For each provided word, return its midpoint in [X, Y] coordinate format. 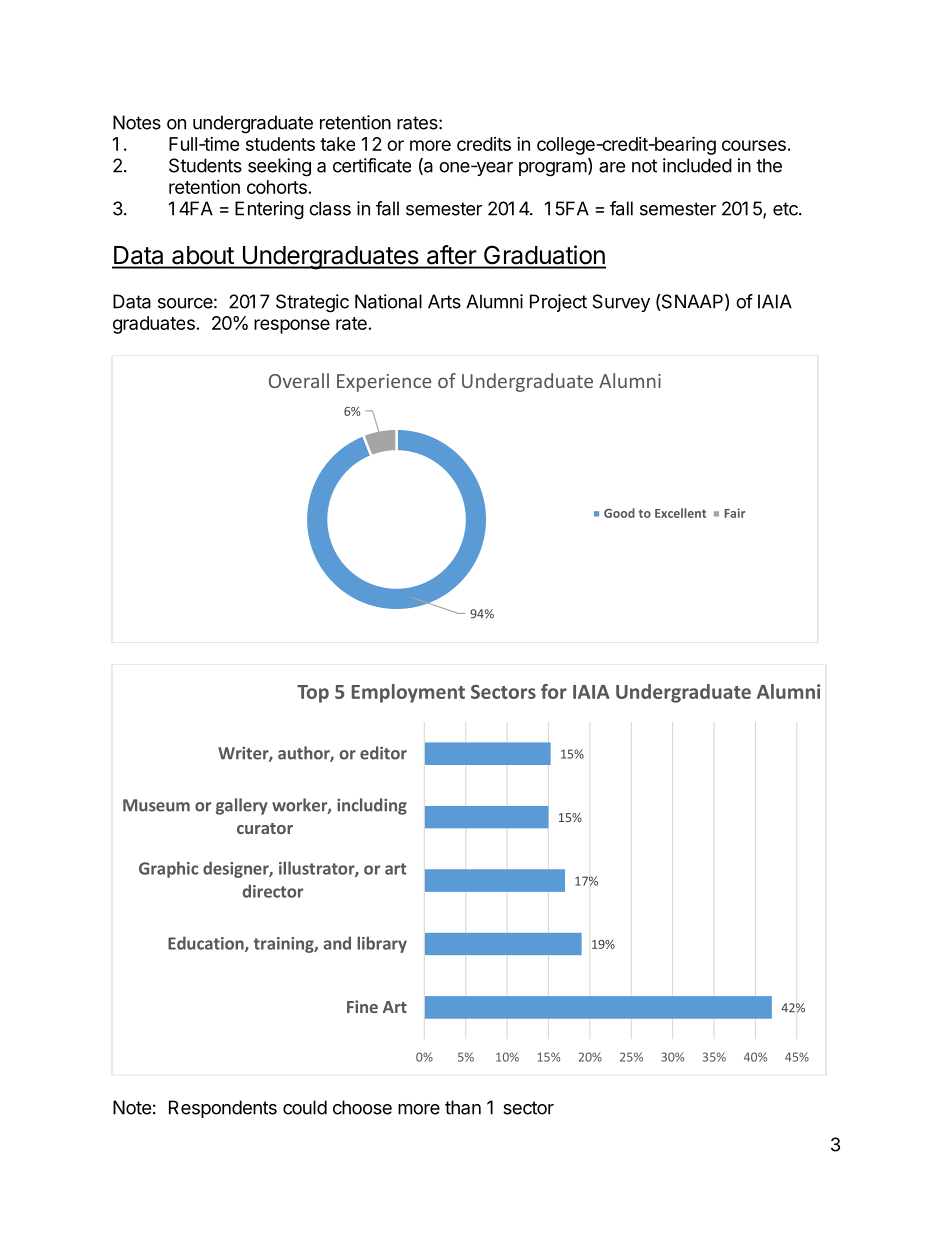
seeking [279, 167]
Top [313, 694]
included [697, 165]
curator [265, 828]
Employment [408, 693]
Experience [384, 383]
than [463, 1107]
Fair [735, 513]
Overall [299, 380]
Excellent [680, 513]
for [554, 691]
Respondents [223, 1109]
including [372, 806]
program [553, 169]
